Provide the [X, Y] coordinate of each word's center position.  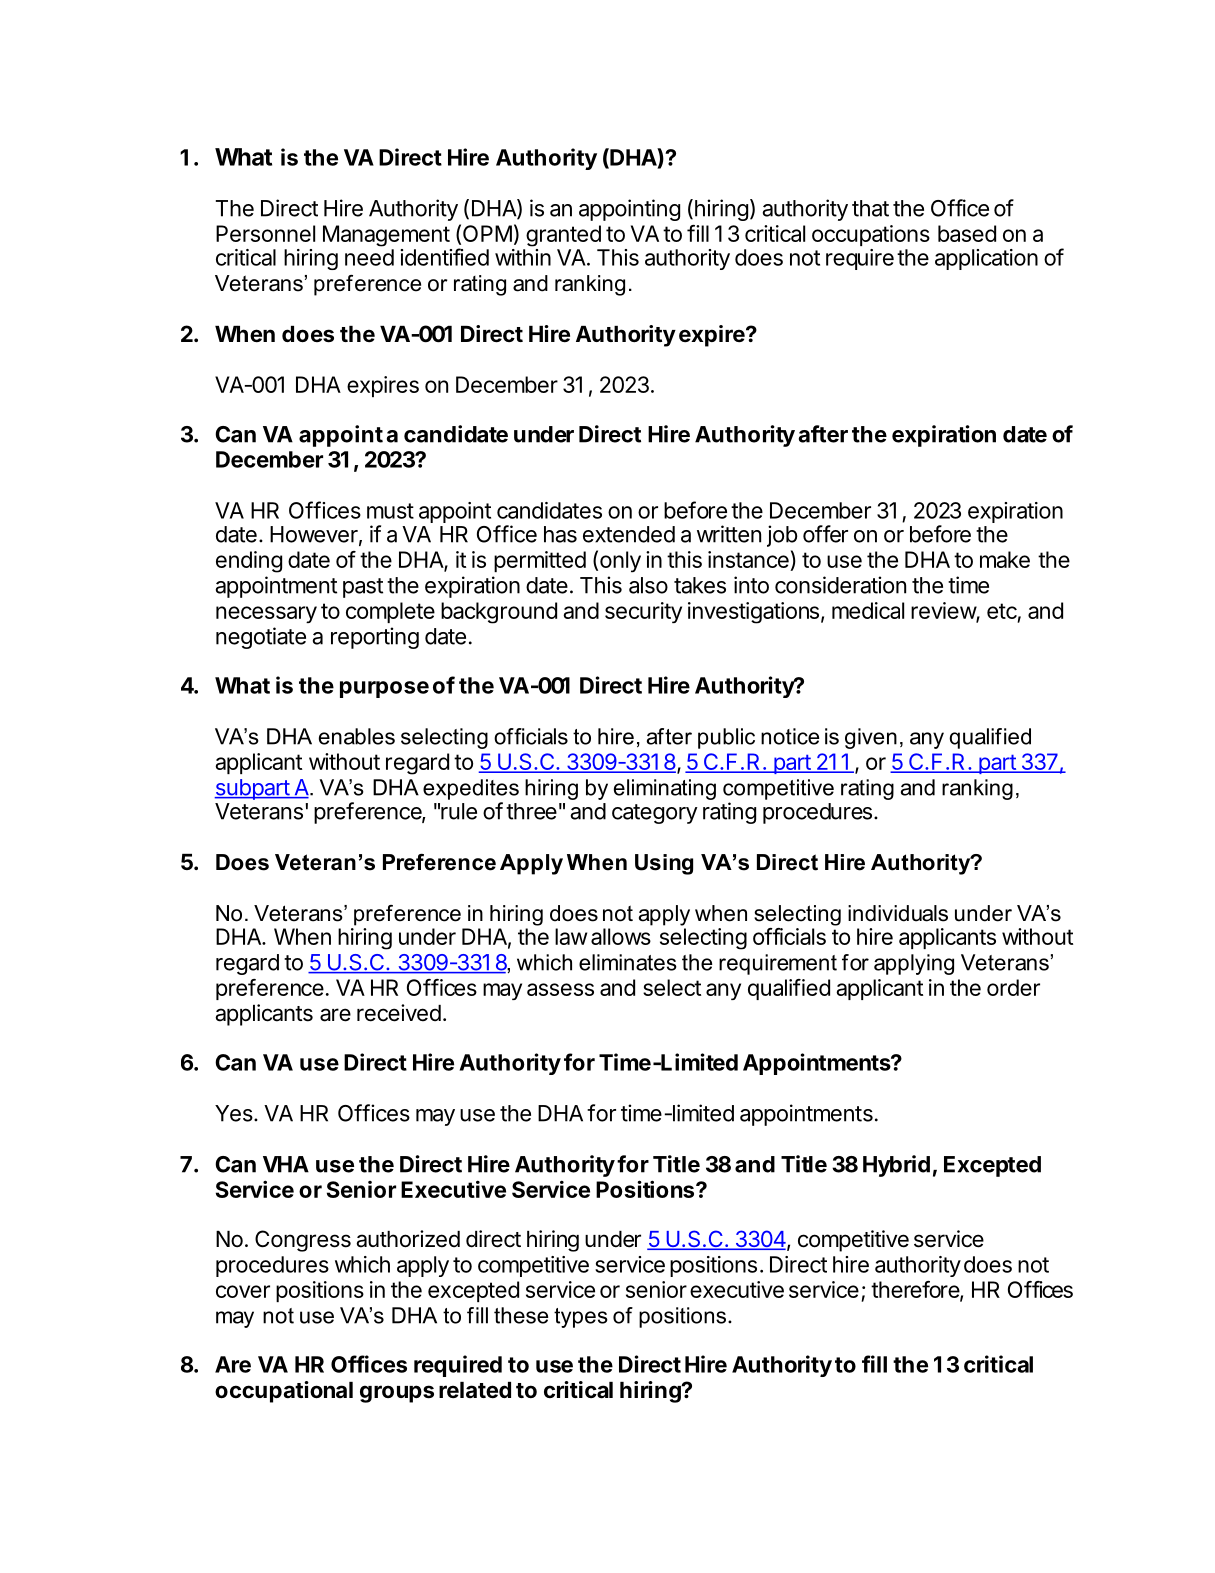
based [967, 233]
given [871, 738]
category [655, 814]
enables [357, 736]
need [369, 257]
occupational [284, 1392]
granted [563, 236]
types [581, 1318]
